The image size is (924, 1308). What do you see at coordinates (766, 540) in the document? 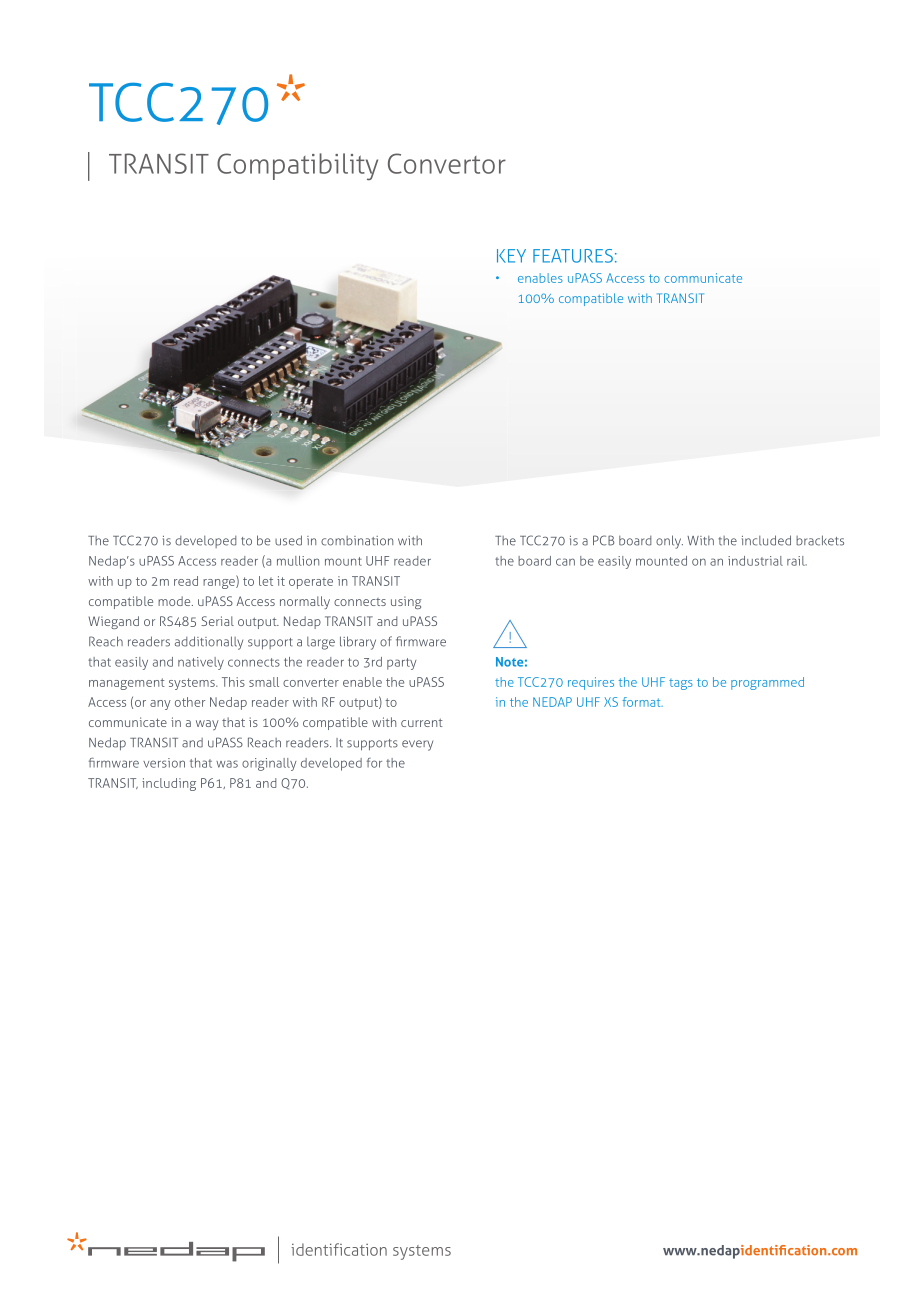
I see `included` at bounding box center [766, 540].
